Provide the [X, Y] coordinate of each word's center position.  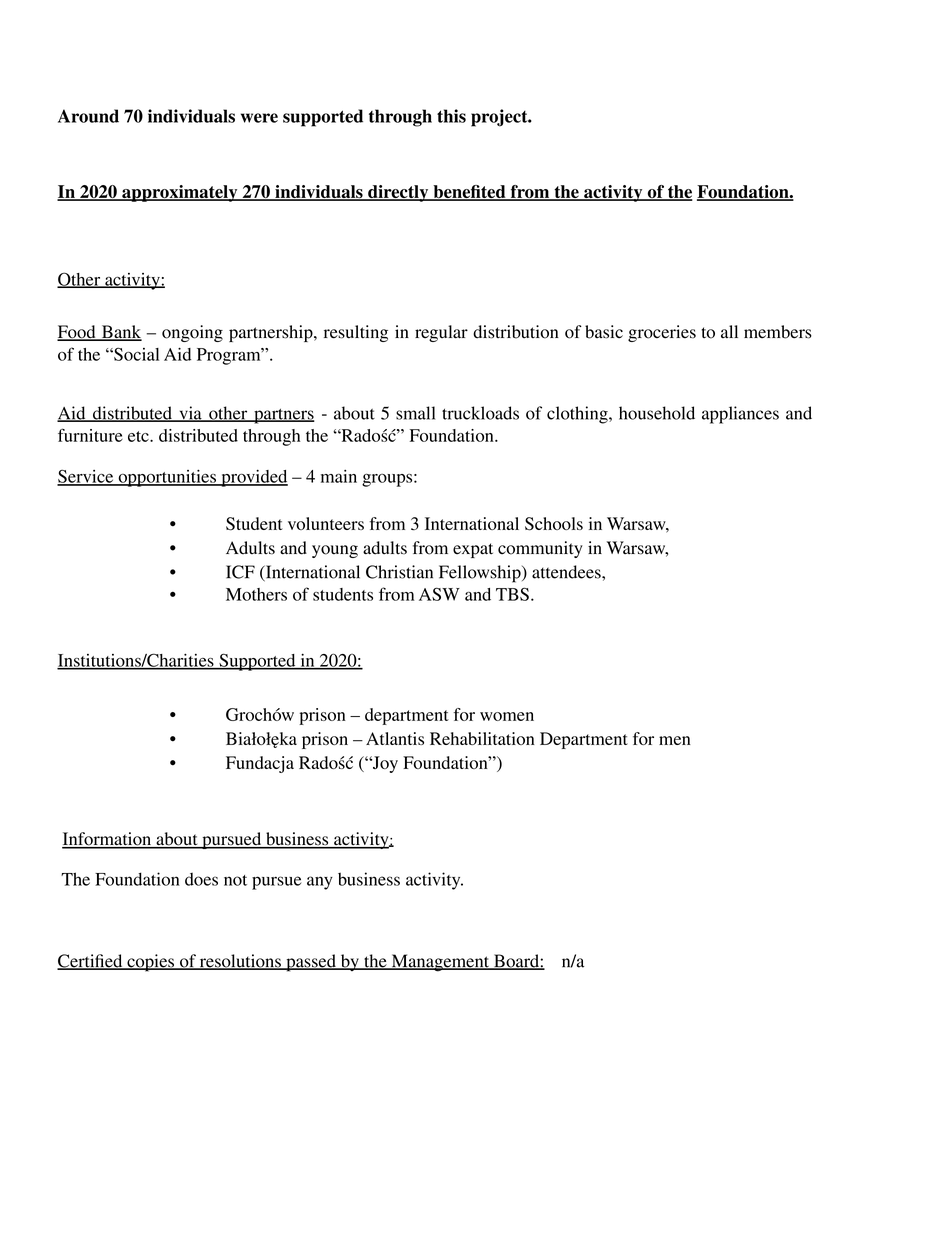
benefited [469, 193]
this [451, 116]
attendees [567, 572]
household [657, 413]
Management [440, 963]
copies [151, 963]
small [415, 413]
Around [88, 116]
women [507, 716]
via [190, 414]
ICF [240, 572]
